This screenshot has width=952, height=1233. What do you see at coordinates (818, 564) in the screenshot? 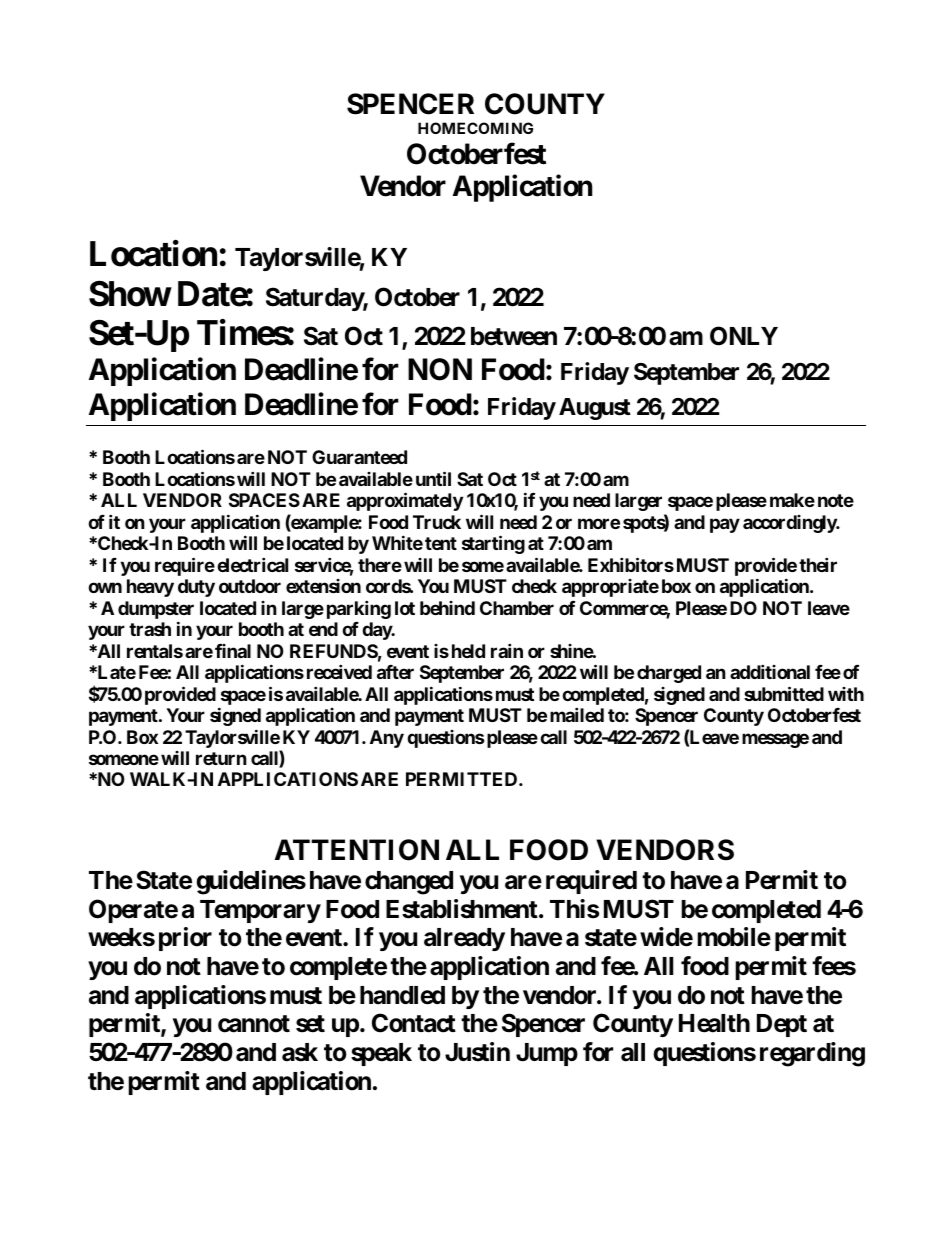
I see `their` at bounding box center [818, 564].
